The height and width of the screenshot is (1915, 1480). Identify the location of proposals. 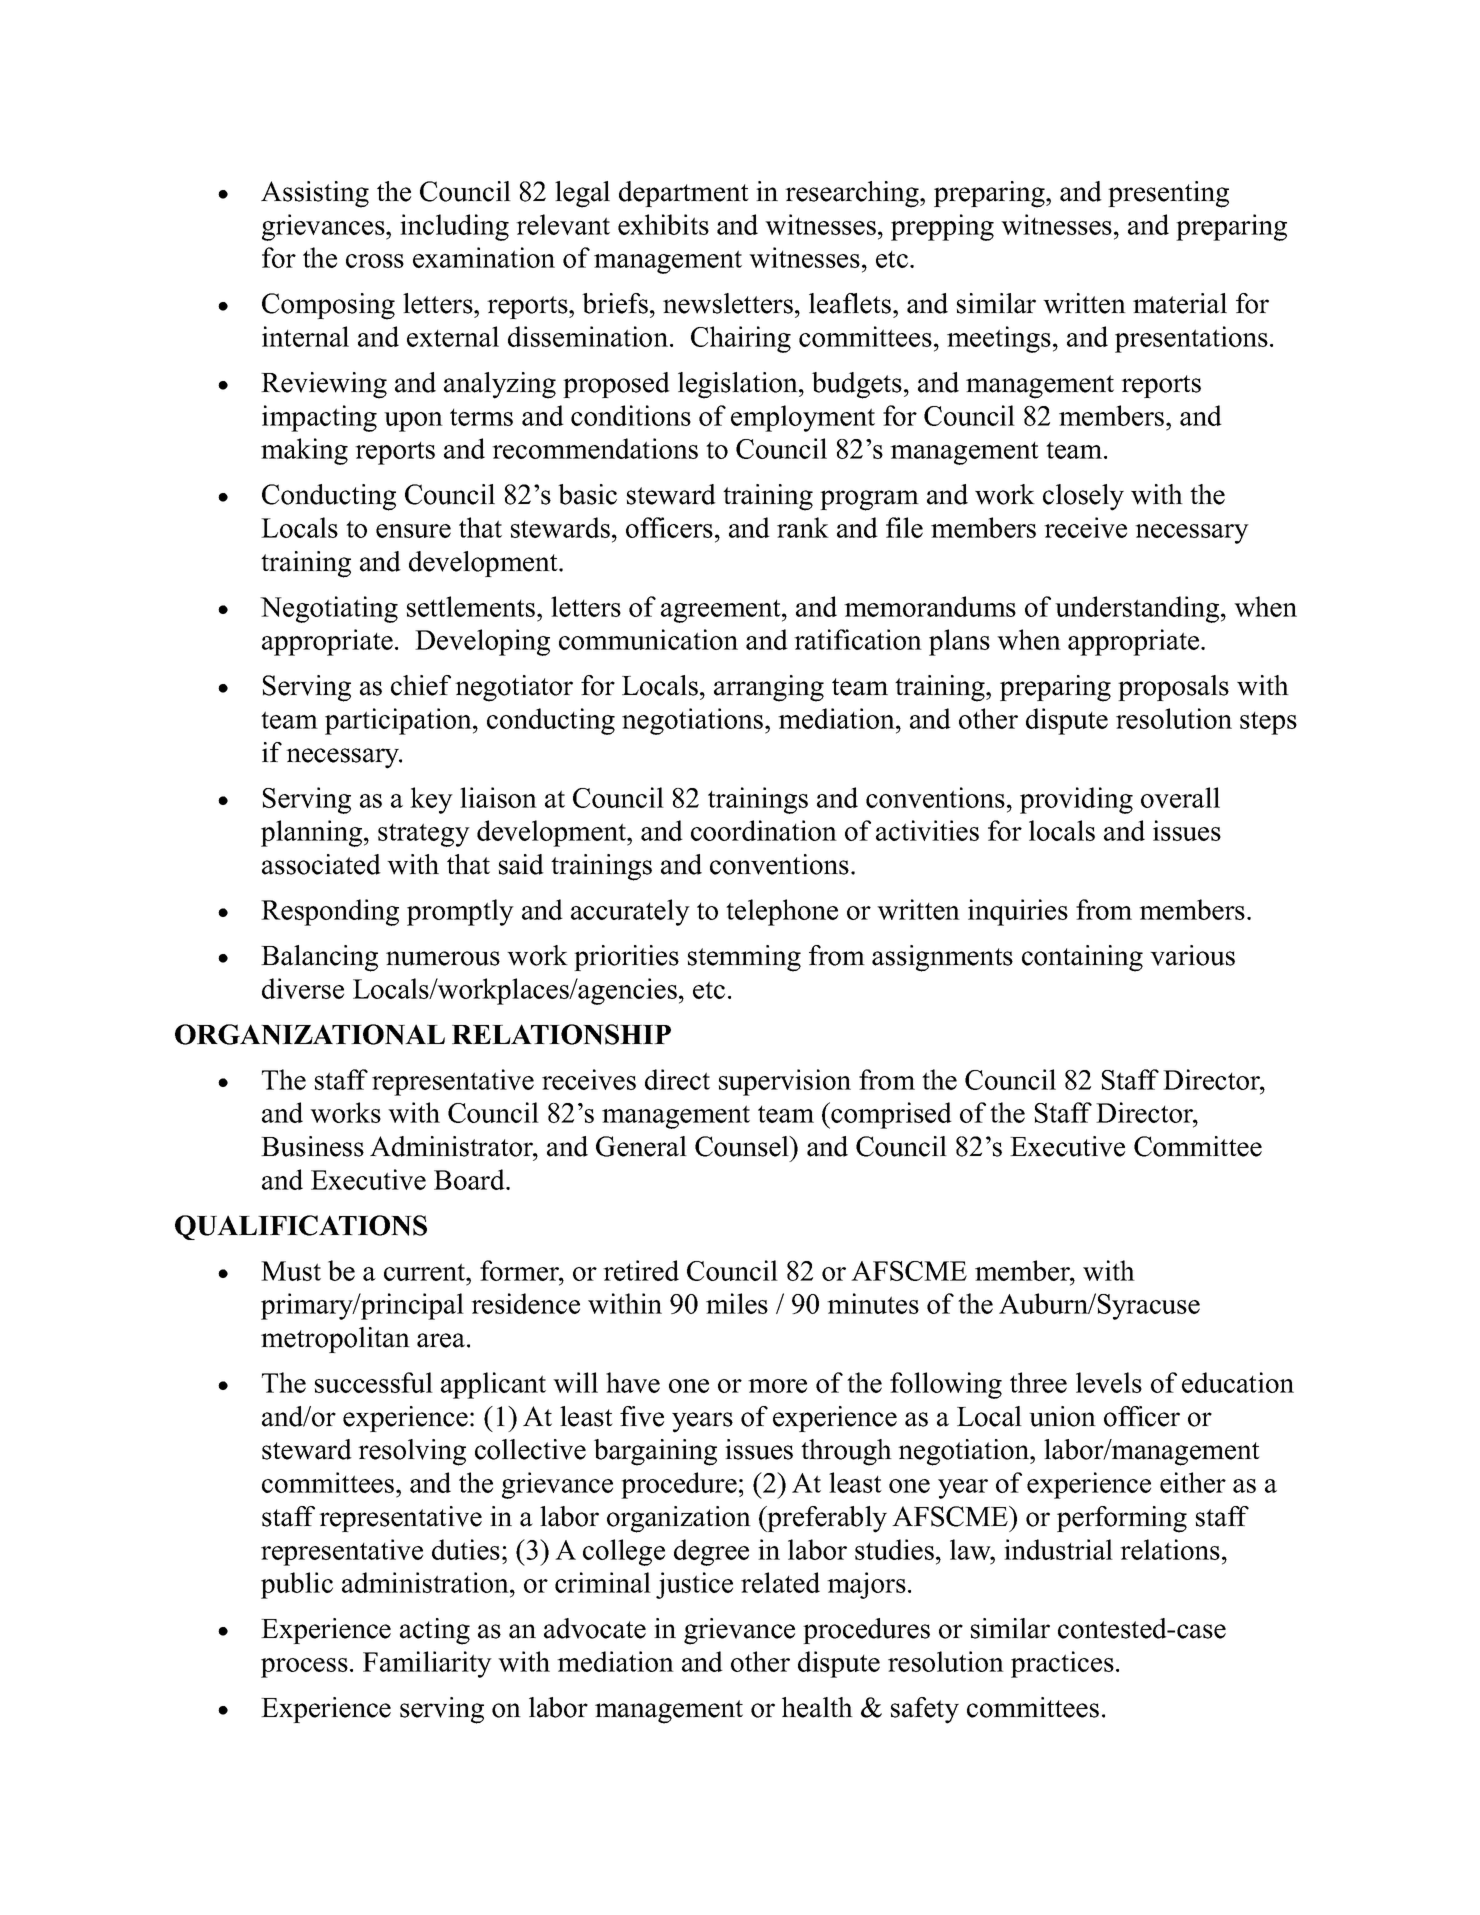
(1173, 688).
